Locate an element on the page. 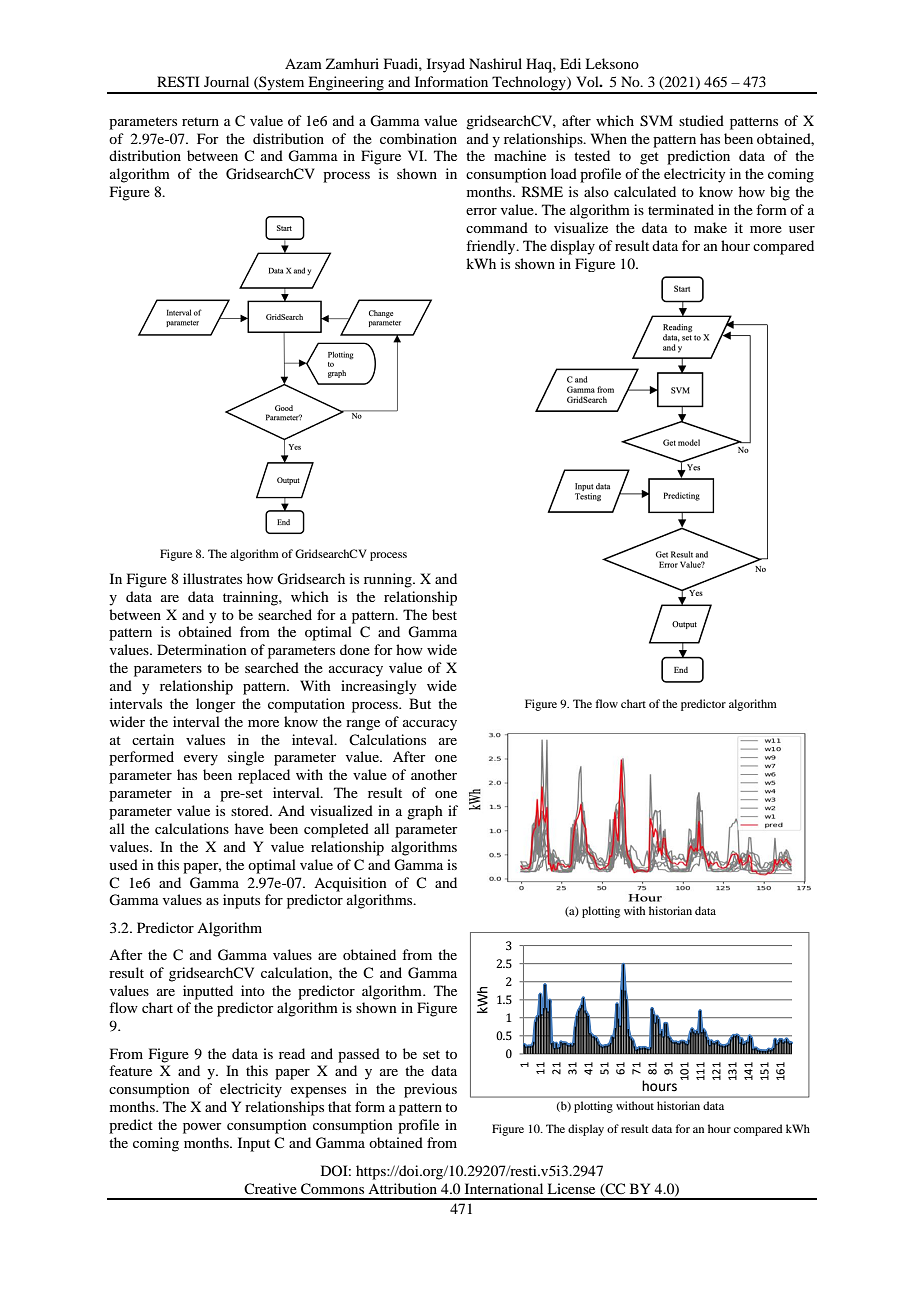 This page has width=924, height=1308. power is located at coordinates (202, 1128).
